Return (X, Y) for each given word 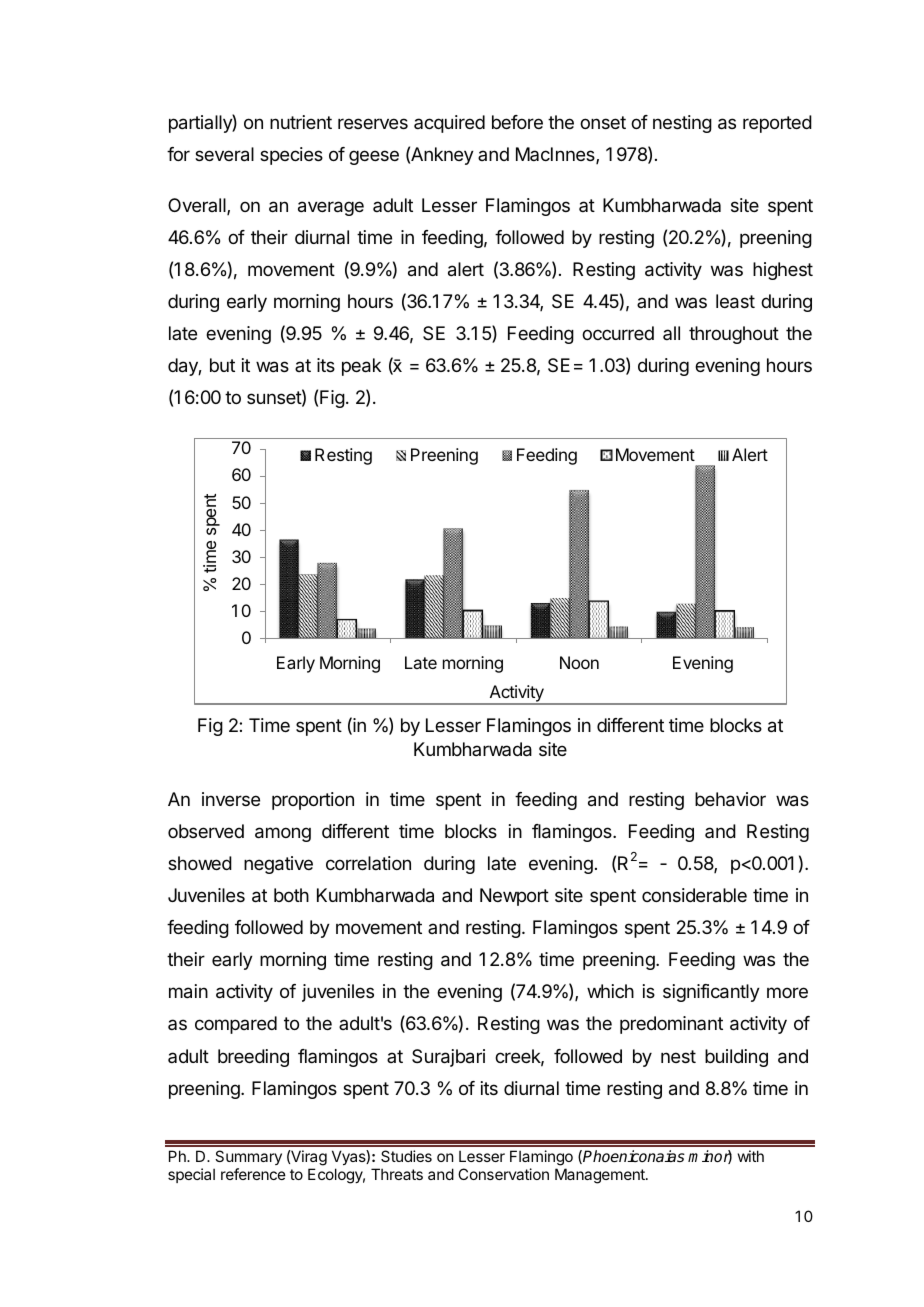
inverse (231, 799)
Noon (579, 662)
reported (777, 124)
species (291, 156)
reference (253, 1174)
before (517, 122)
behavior (730, 799)
